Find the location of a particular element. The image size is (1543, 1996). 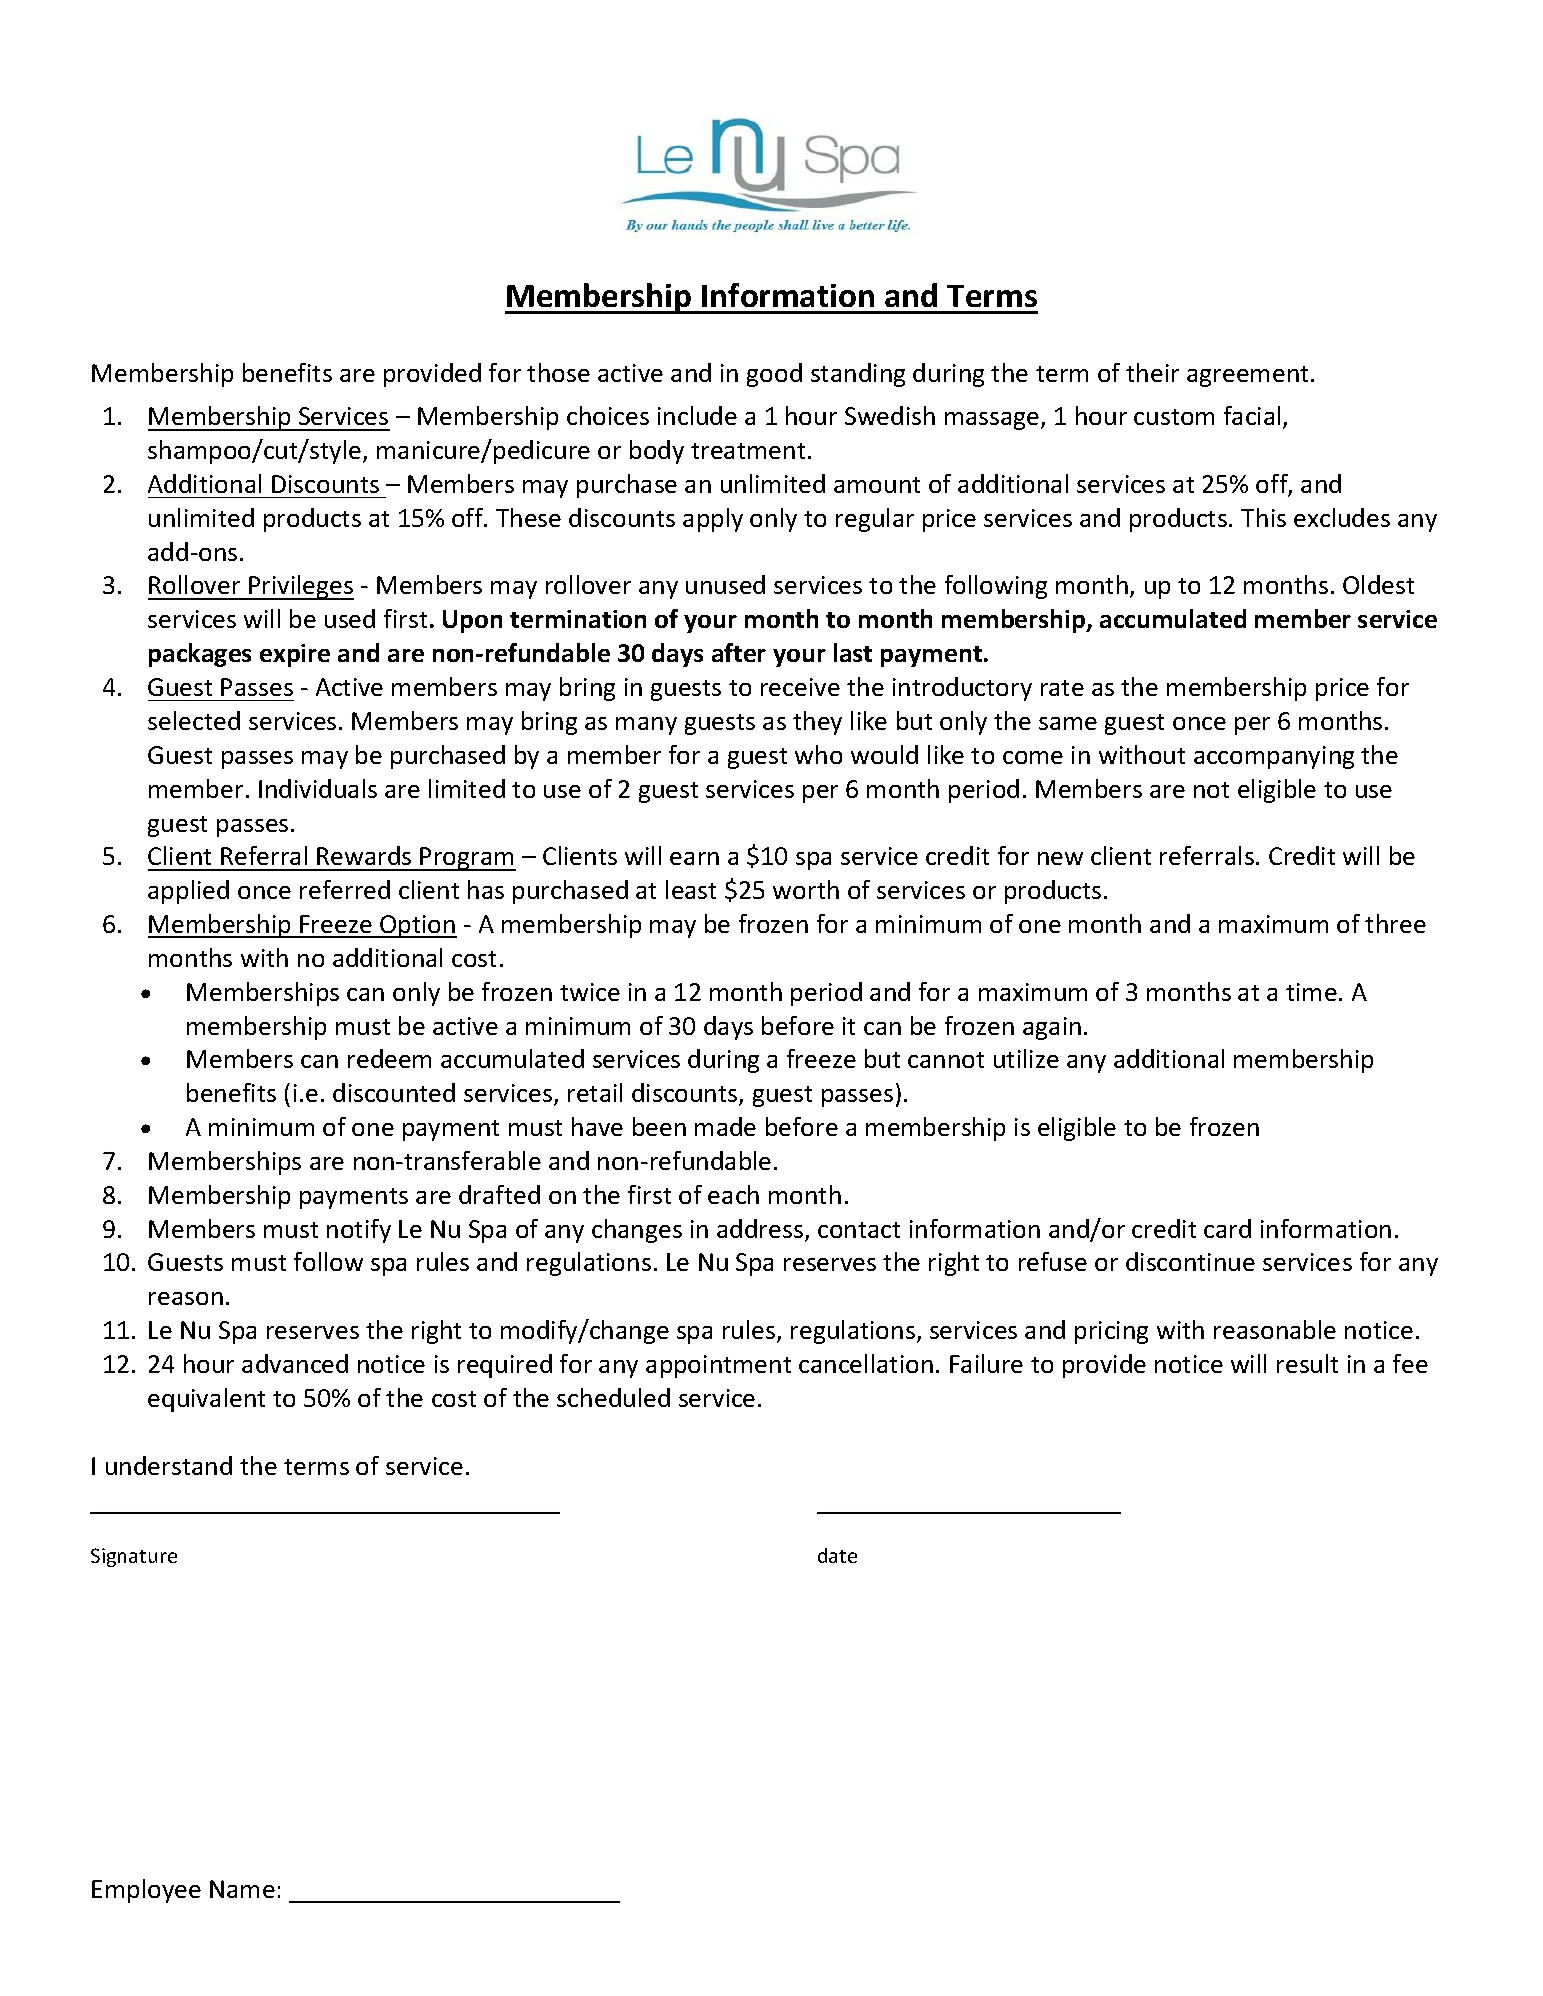

date is located at coordinates (837, 1555).
